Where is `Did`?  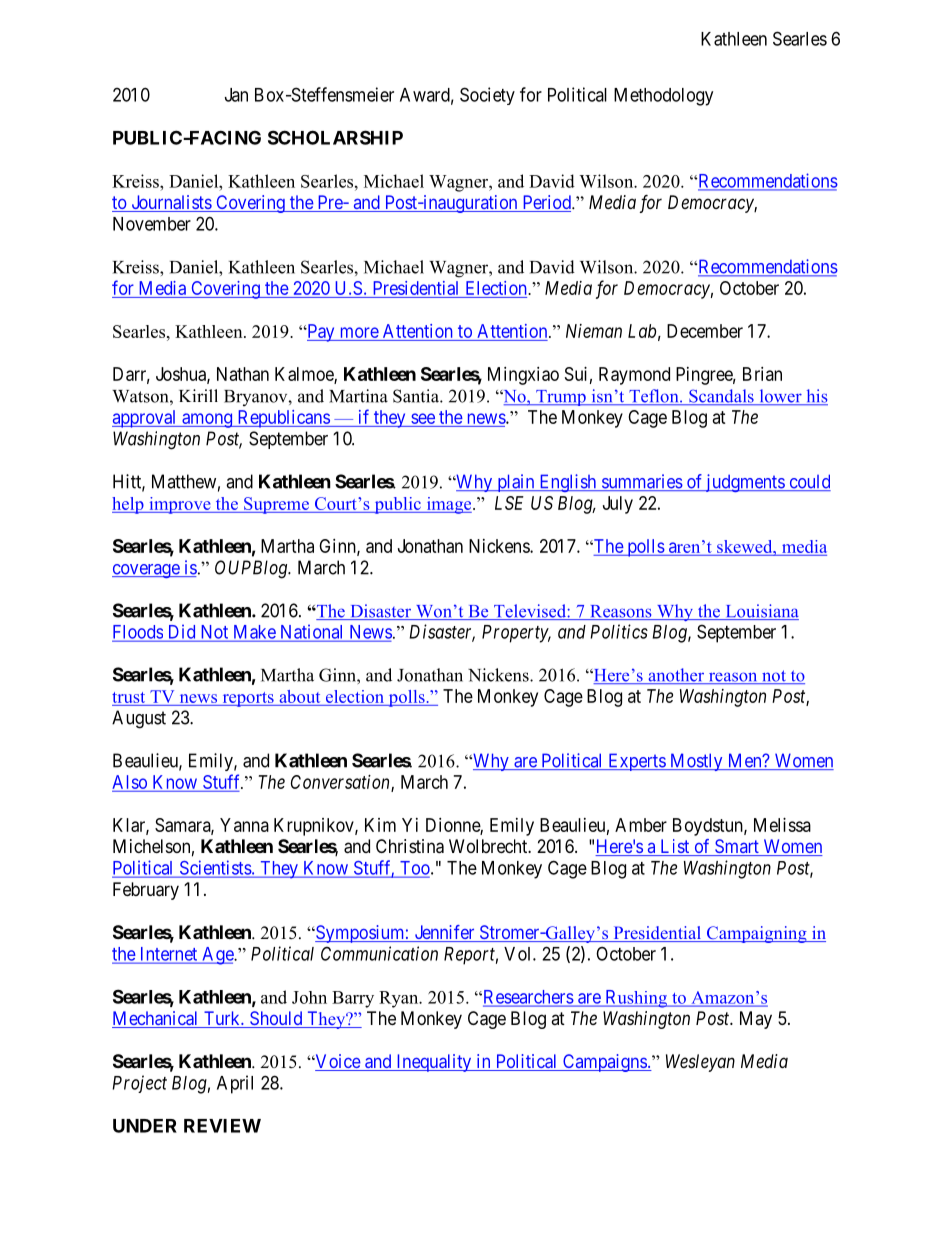 Did is located at coordinates (181, 632).
